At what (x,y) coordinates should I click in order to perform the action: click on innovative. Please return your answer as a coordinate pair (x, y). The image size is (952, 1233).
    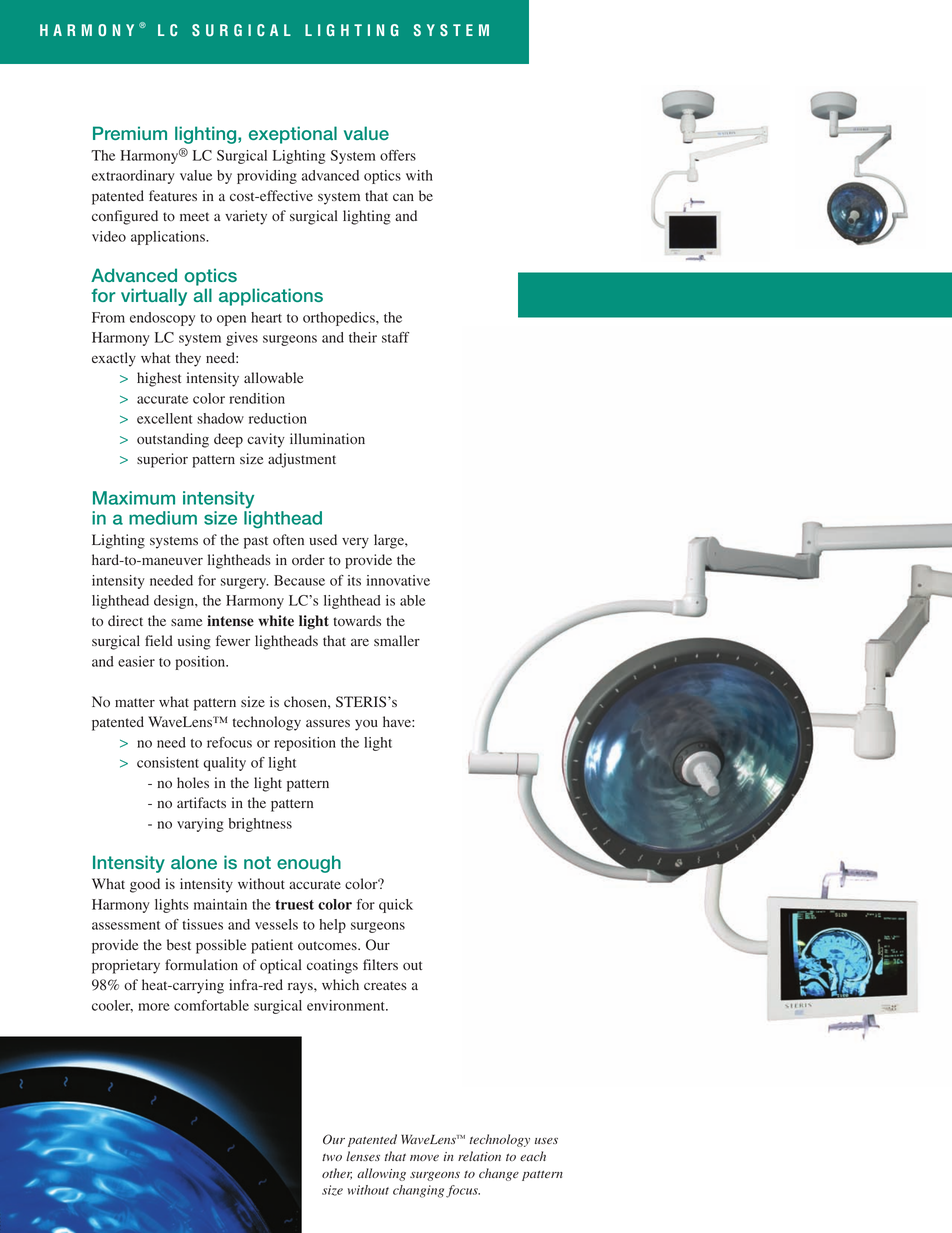
    Looking at the image, I should click on (398, 580).
